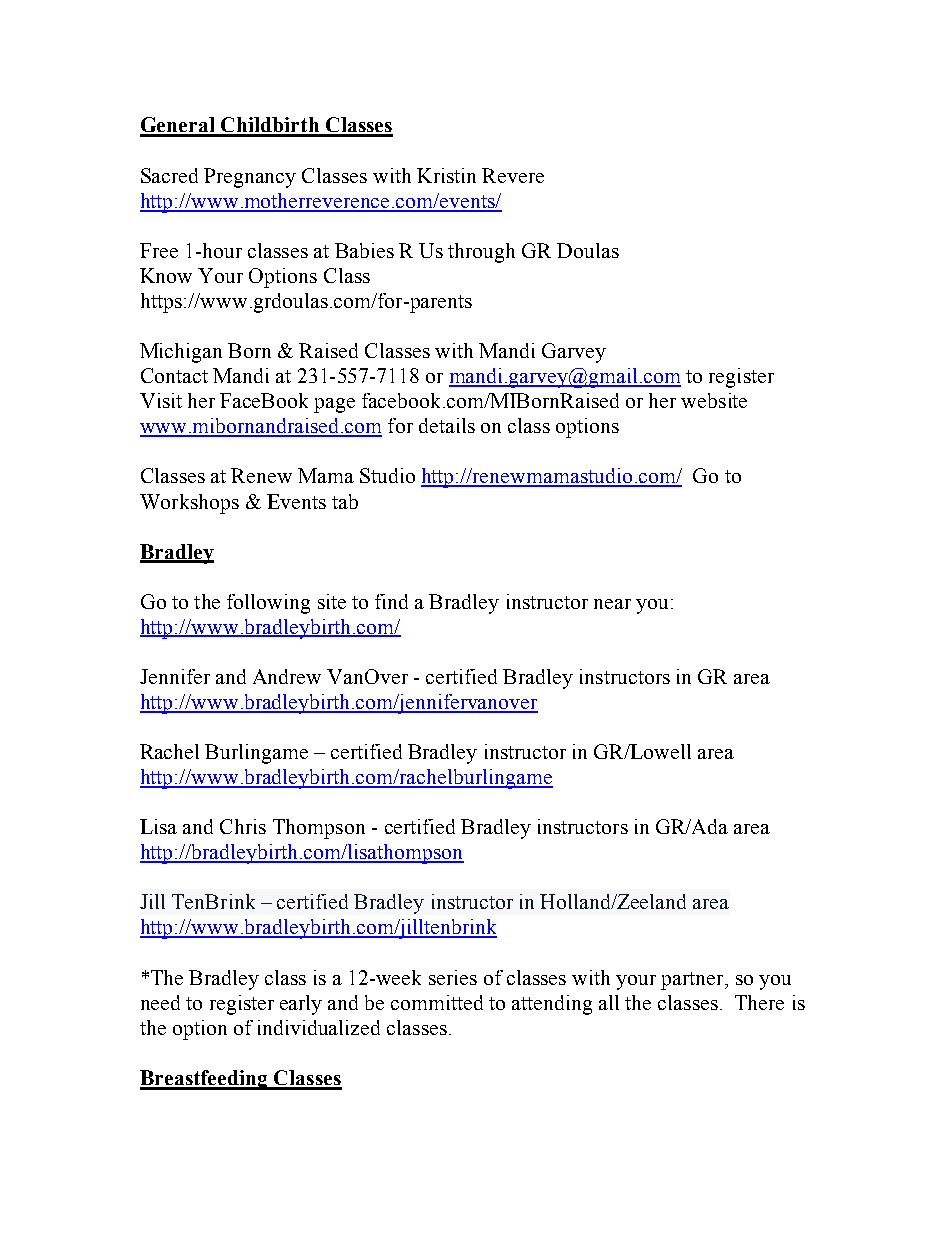  I want to click on find, so click(391, 601).
